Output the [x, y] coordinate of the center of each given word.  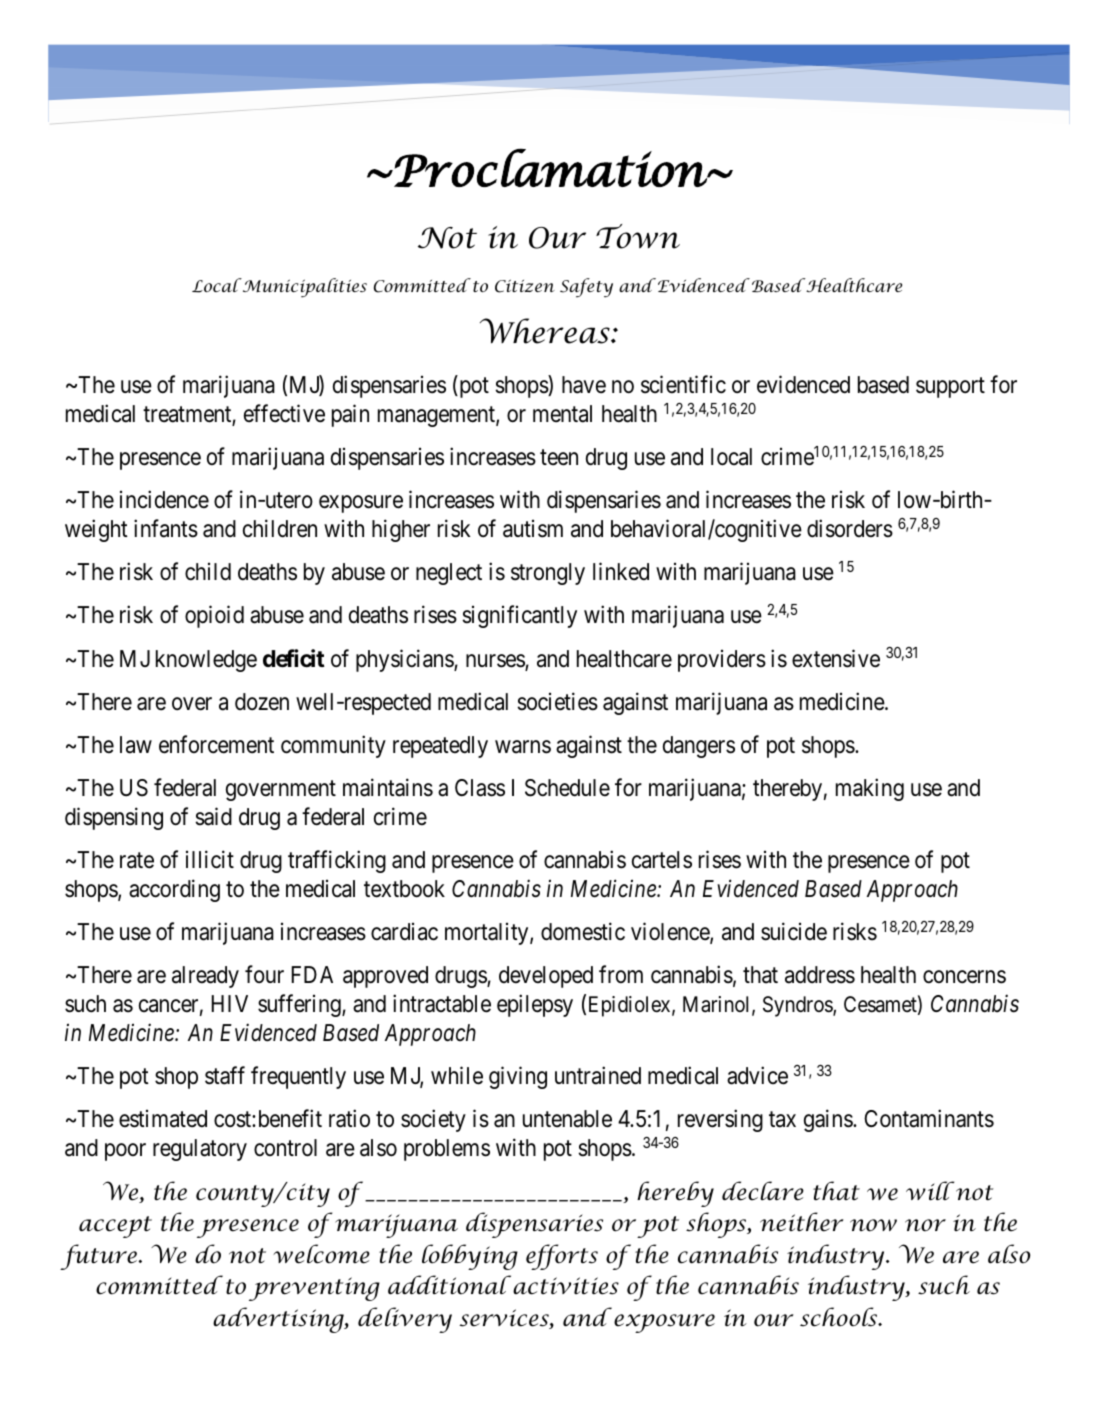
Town [638, 236]
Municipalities [303, 288]
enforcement [216, 744]
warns [523, 747]
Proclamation [551, 167]
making [870, 789]
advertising [279, 1320]
